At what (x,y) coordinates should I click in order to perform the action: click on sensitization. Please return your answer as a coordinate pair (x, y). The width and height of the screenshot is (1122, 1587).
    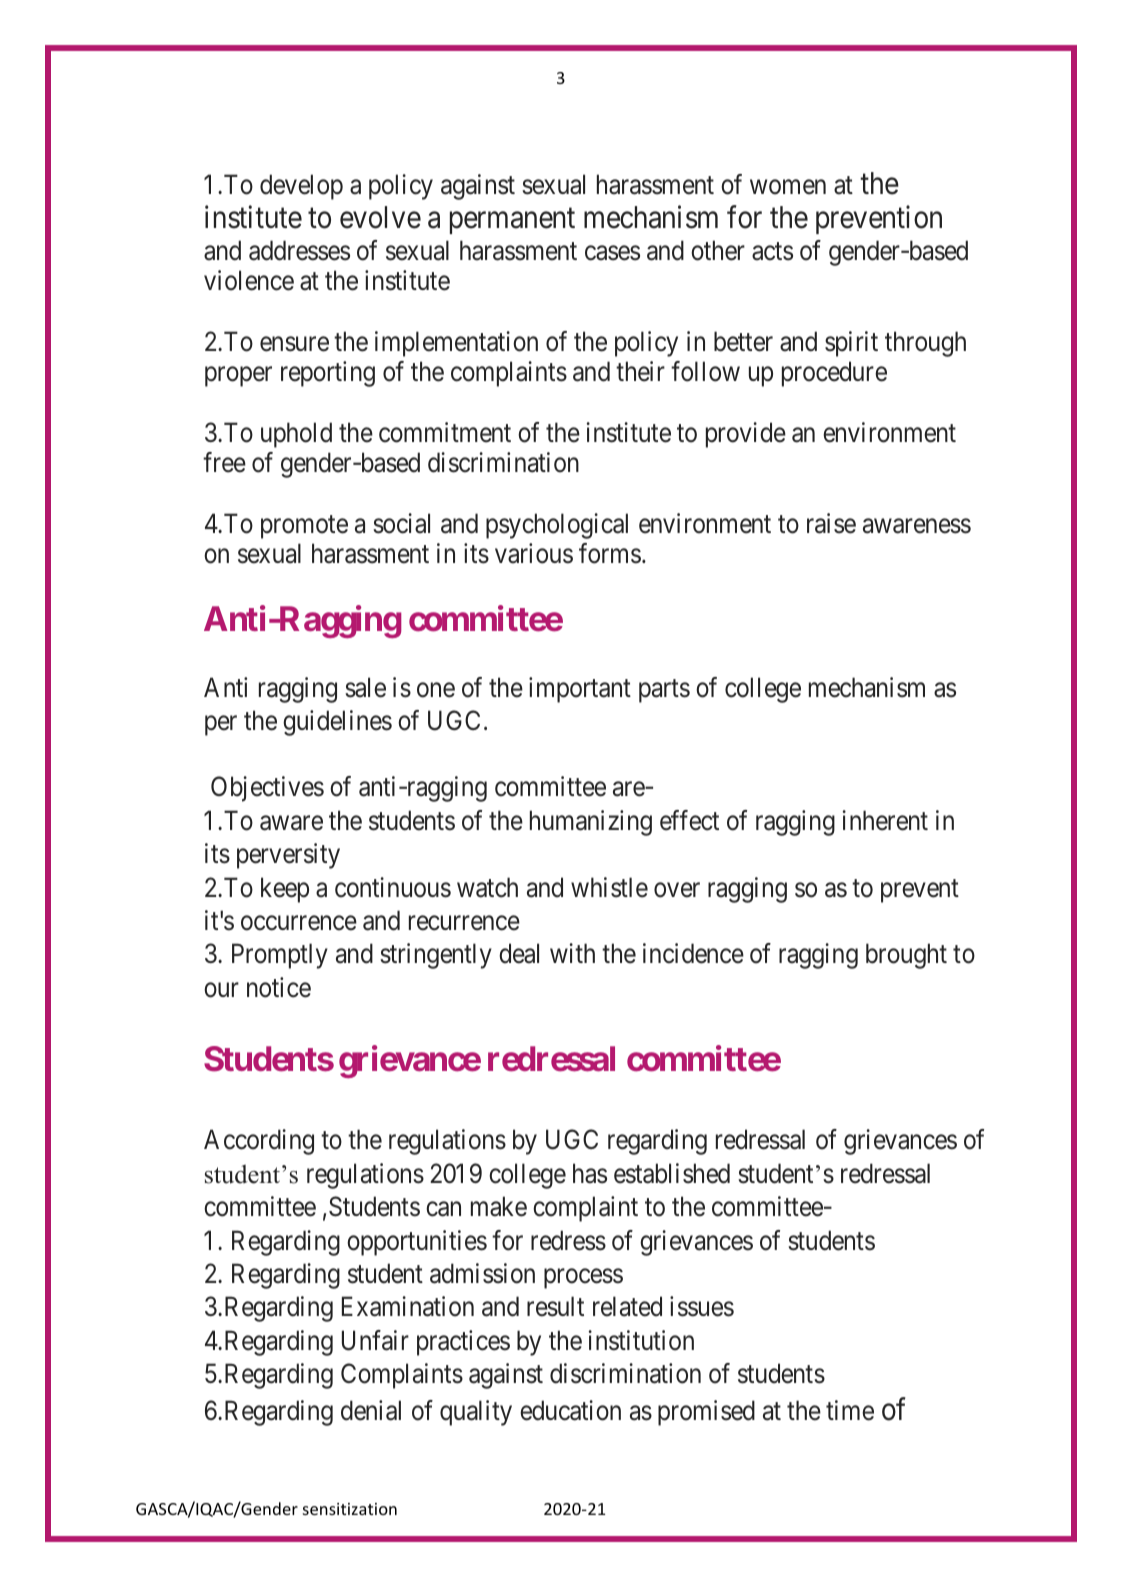
    Looking at the image, I should click on (350, 1509).
